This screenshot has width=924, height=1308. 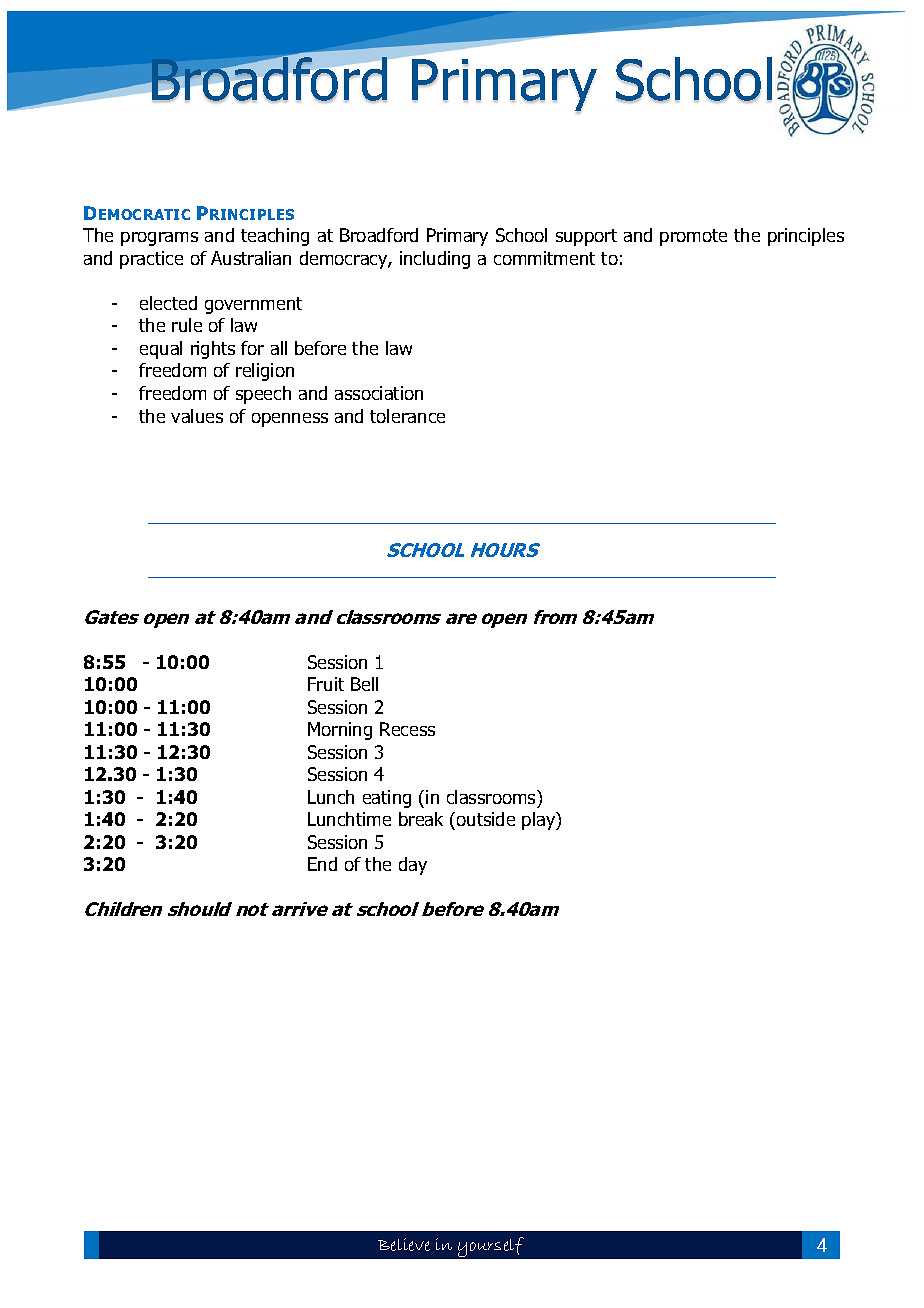 What do you see at coordinates (421, 819) in the screenshot?
I see `break` at bounding box center [421, 819].
